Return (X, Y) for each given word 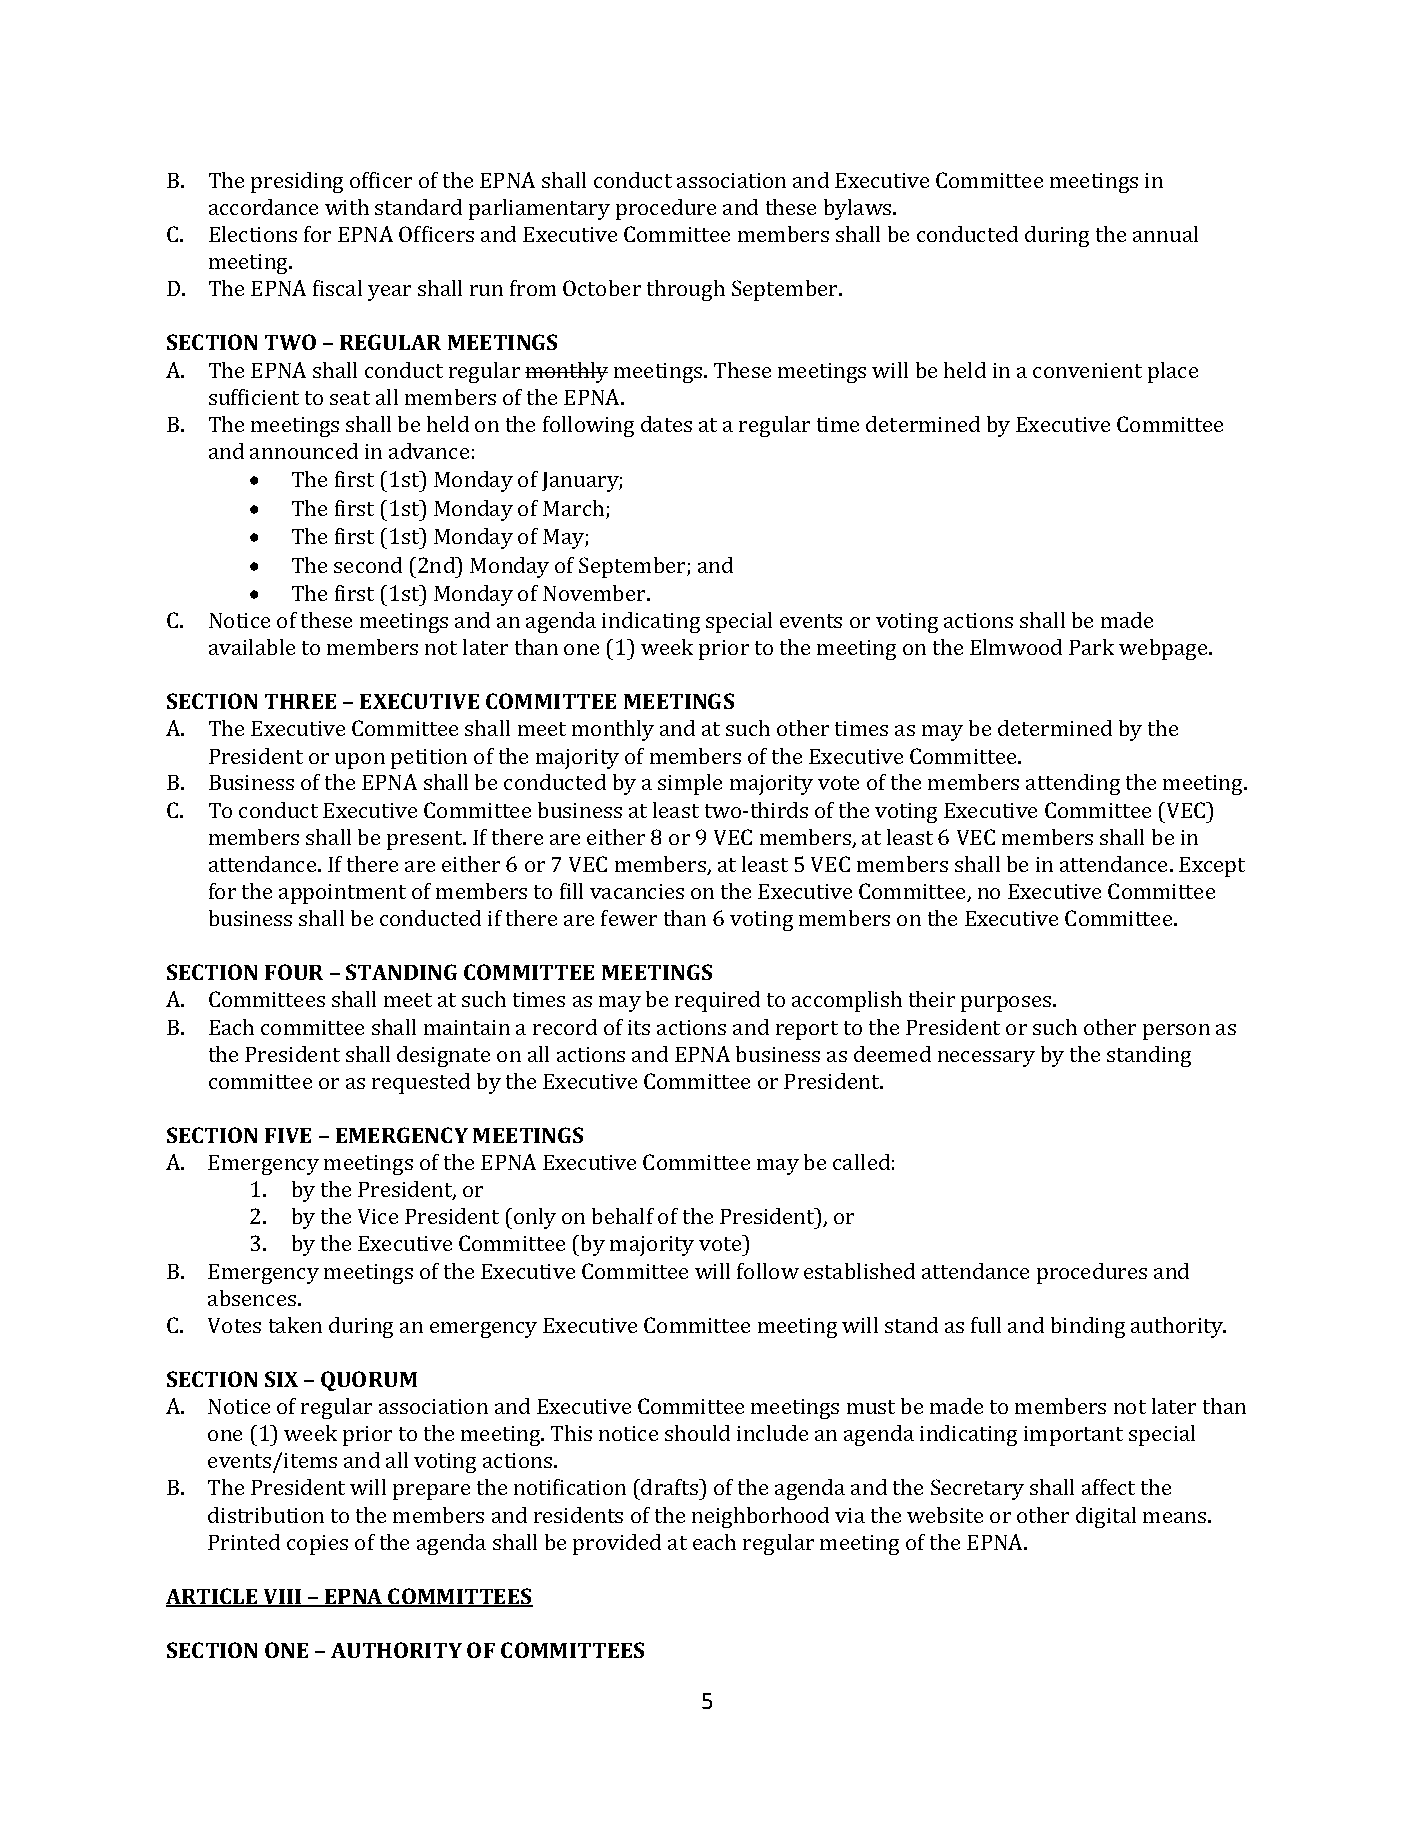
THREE (300, 701)
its (639, 1027)
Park (1091, 647)
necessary (986, 1059)
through (686, 290)
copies (317, 1545)
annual (1165, 234)
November (595, 593)
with (347, 207)
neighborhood (760, 1517)
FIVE (288, 1135)
